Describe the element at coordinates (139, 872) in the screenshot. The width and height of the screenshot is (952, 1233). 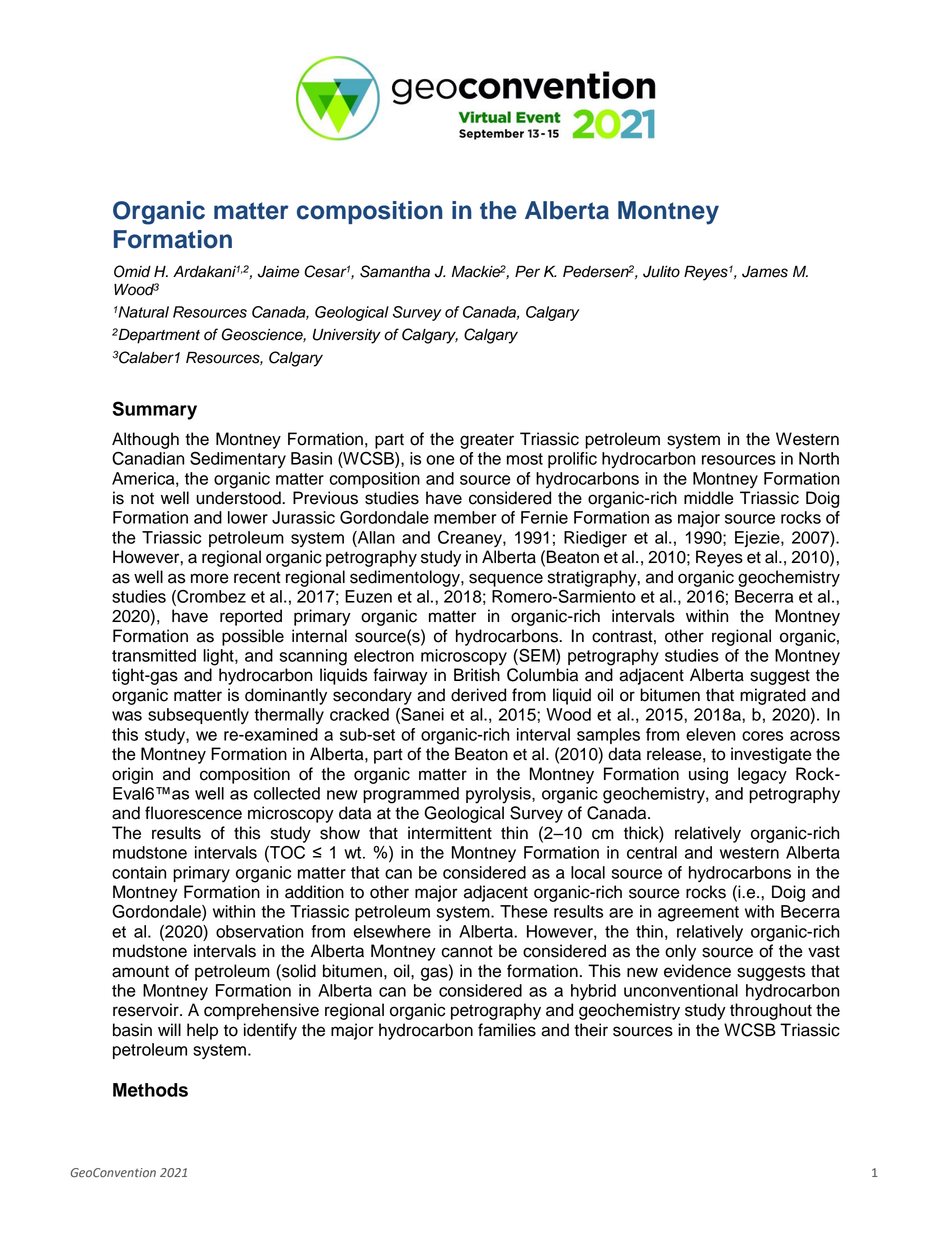
I see `contain` at that location.
